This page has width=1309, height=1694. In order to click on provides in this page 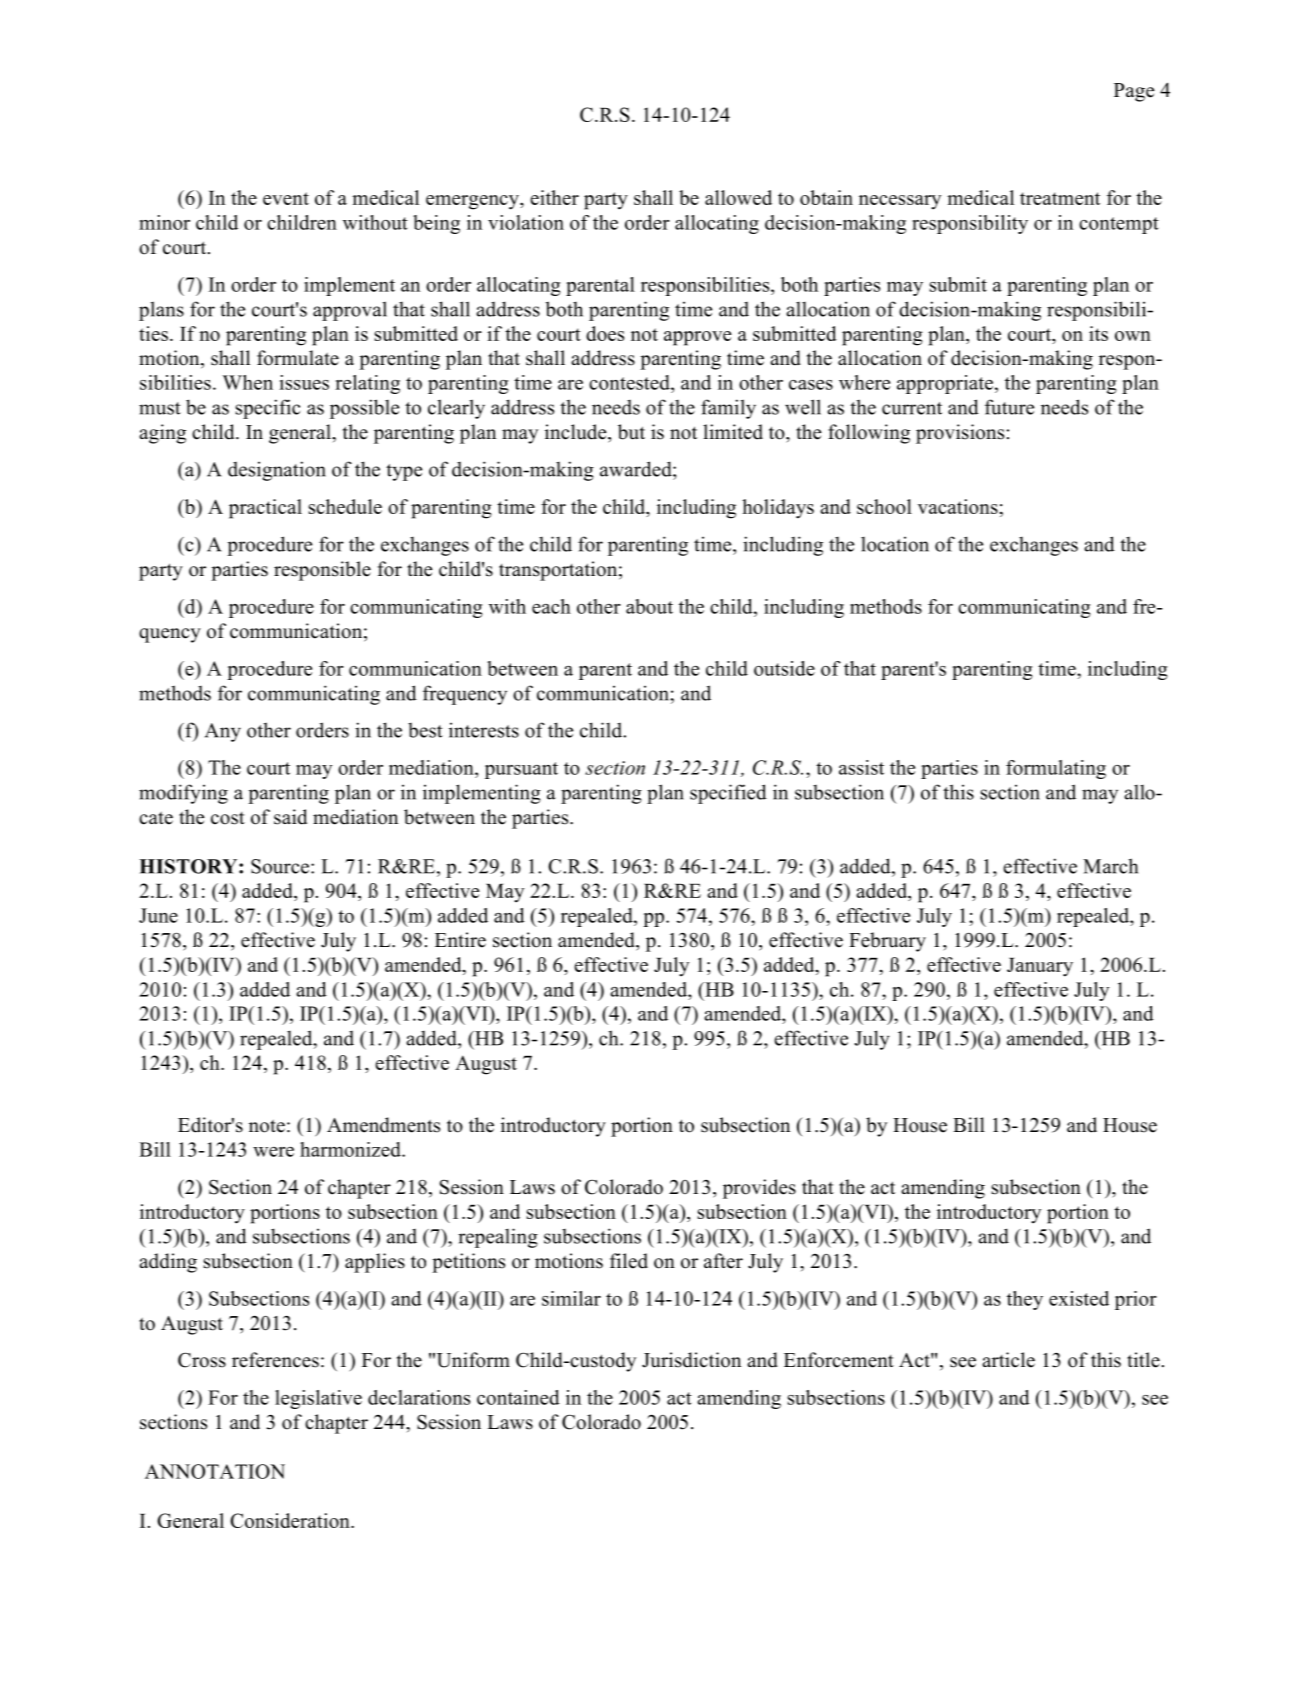, I will do `click(759, 1189)`.
